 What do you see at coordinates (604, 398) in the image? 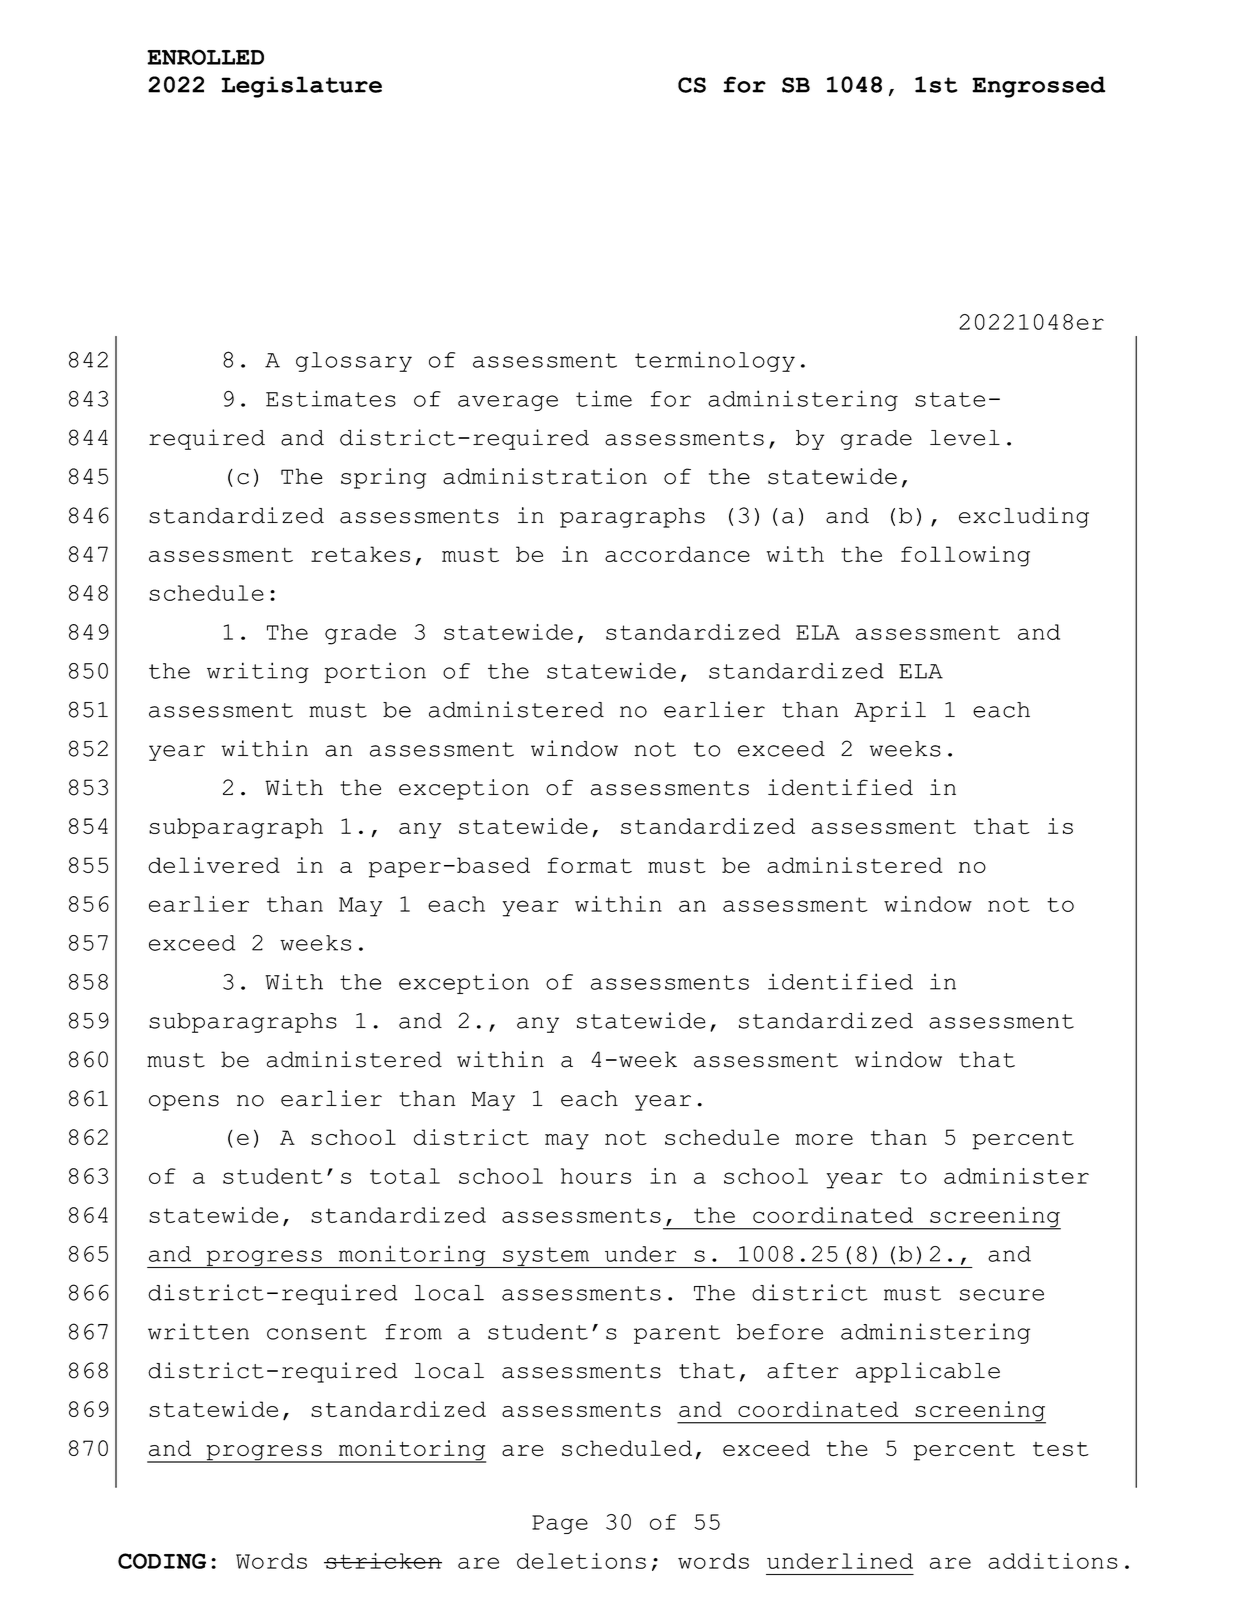
I see `time` at bounding box center [604, 398].
